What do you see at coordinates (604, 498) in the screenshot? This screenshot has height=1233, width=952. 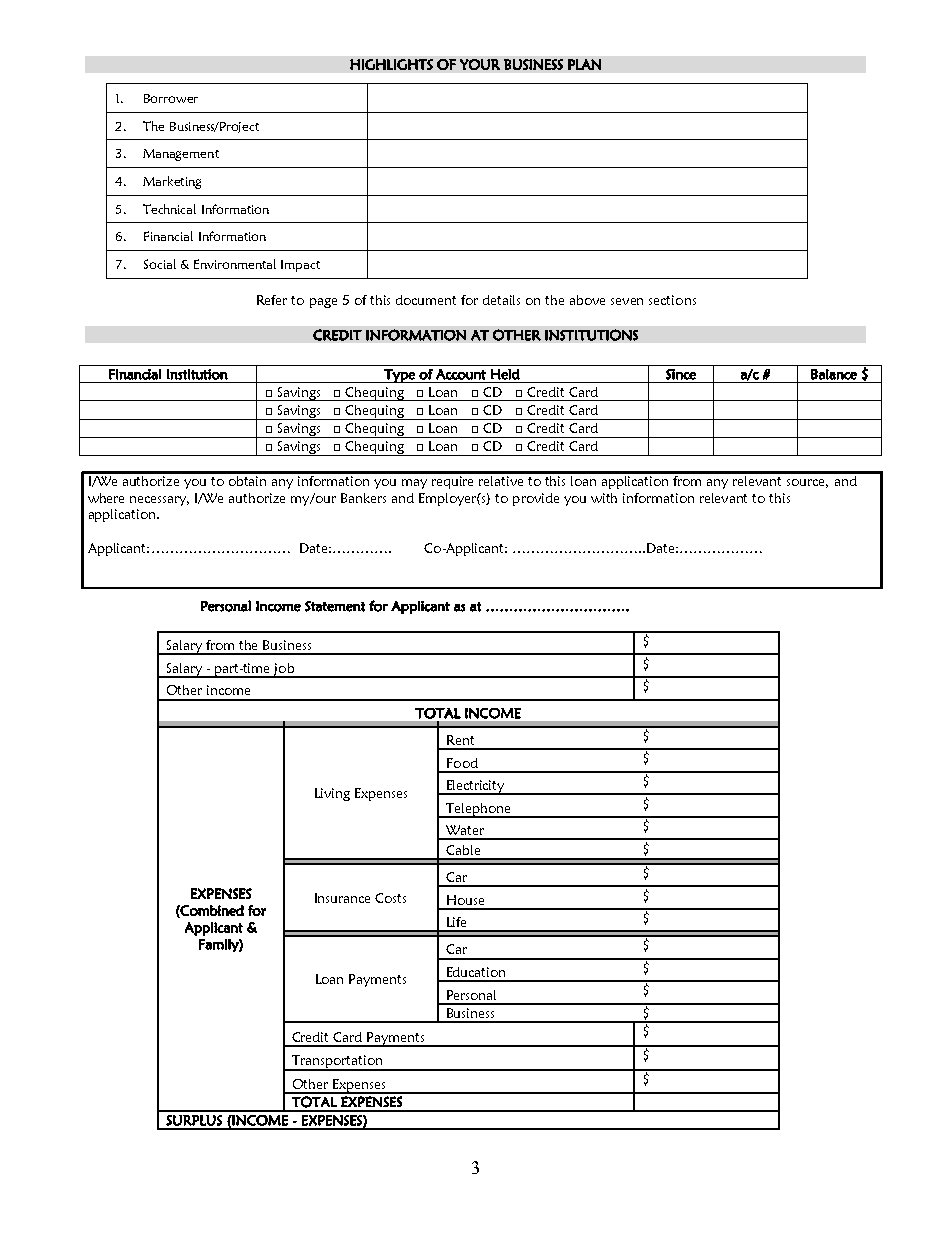 I see `with` at bounding box center [604, 498].
